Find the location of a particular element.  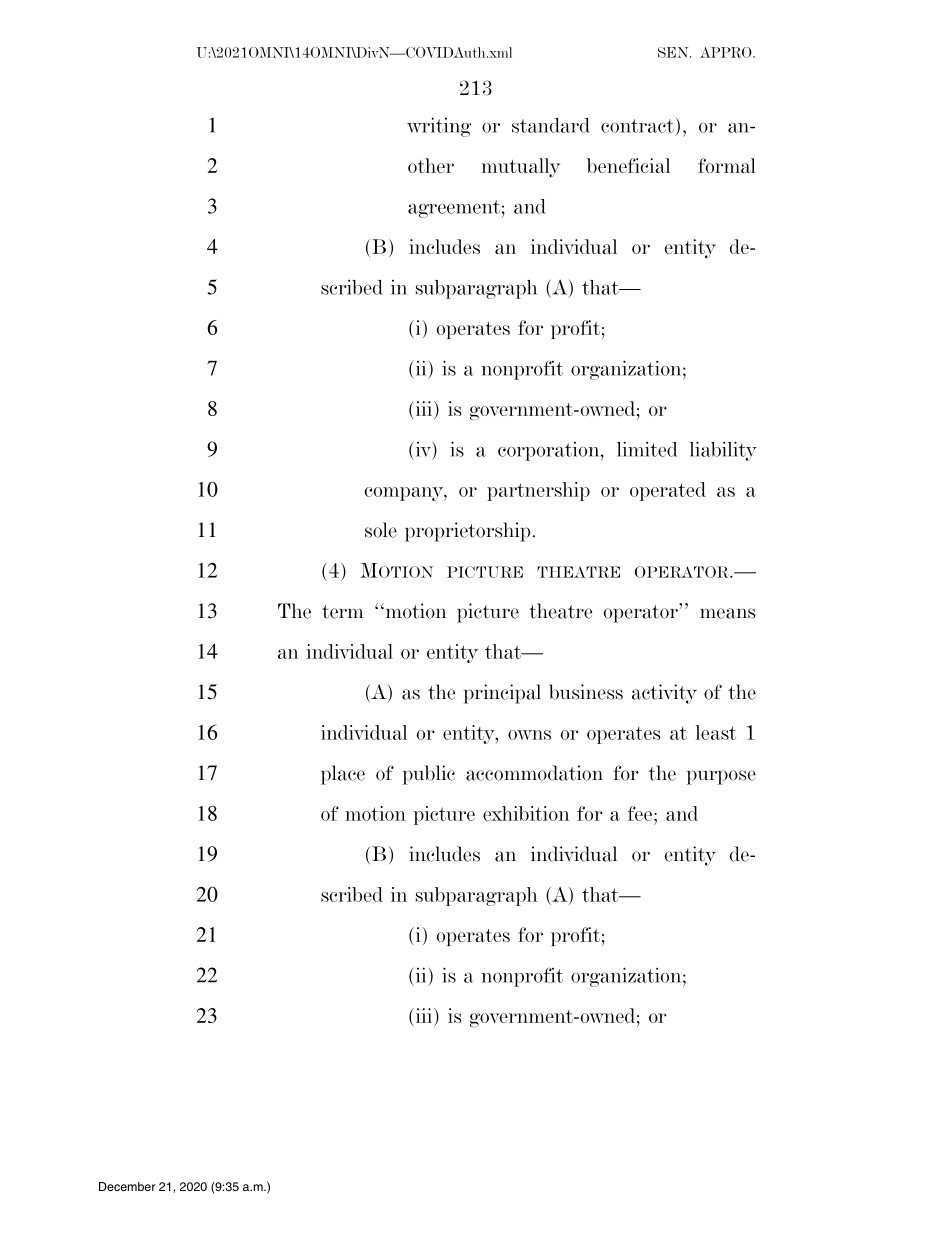

SEN is located at coordinates (674, 52).
